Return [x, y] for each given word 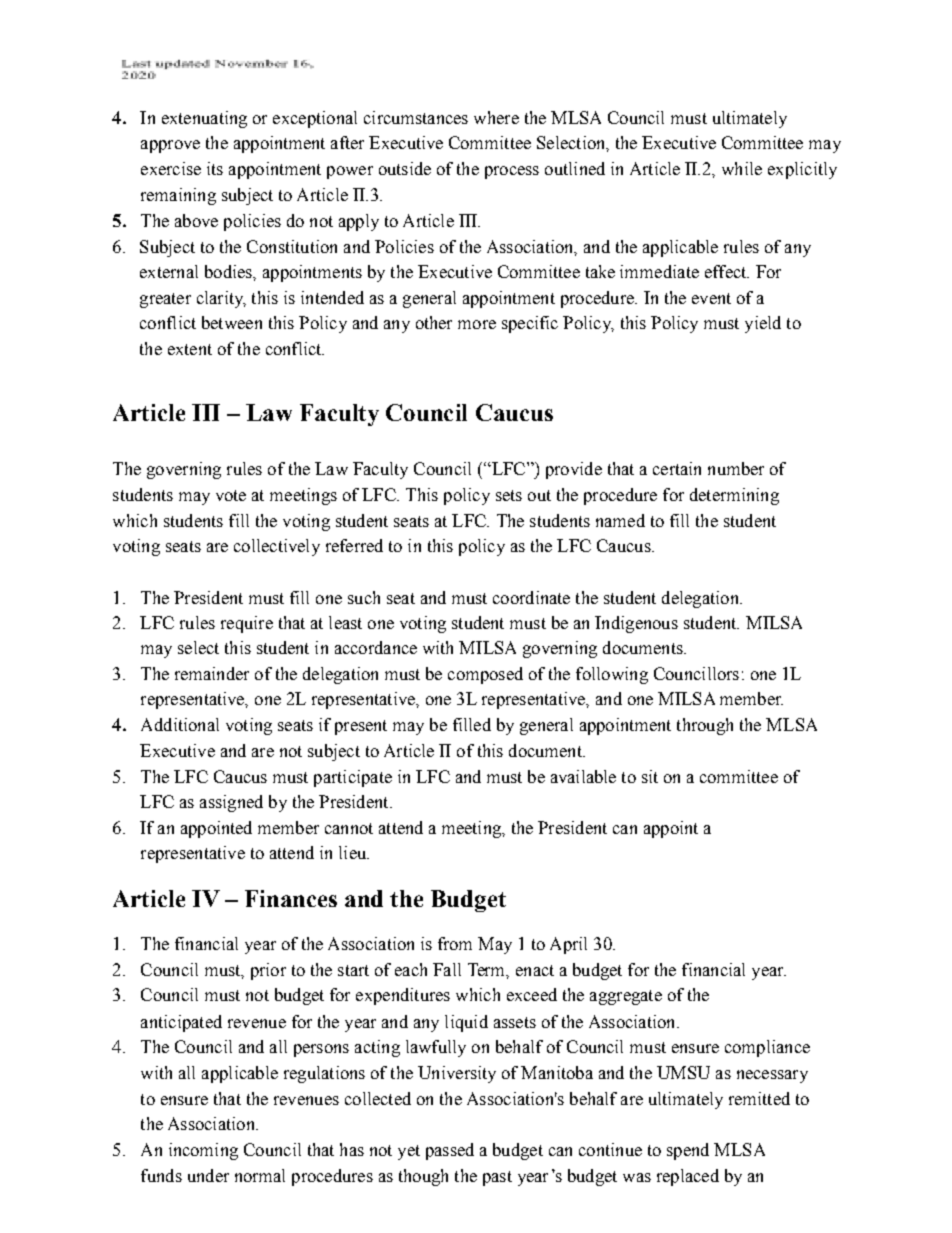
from [455, 943]
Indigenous [636, 624]
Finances [291, 898]
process [512, 172]
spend [688, 1151]
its [215, 168]
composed [485, 675]
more [477, 324]
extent [190, 349]
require [247, 624]
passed [450, 1151]
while [742, 168]
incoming [203, 1151]
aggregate [626, 997]
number [736, 468]
